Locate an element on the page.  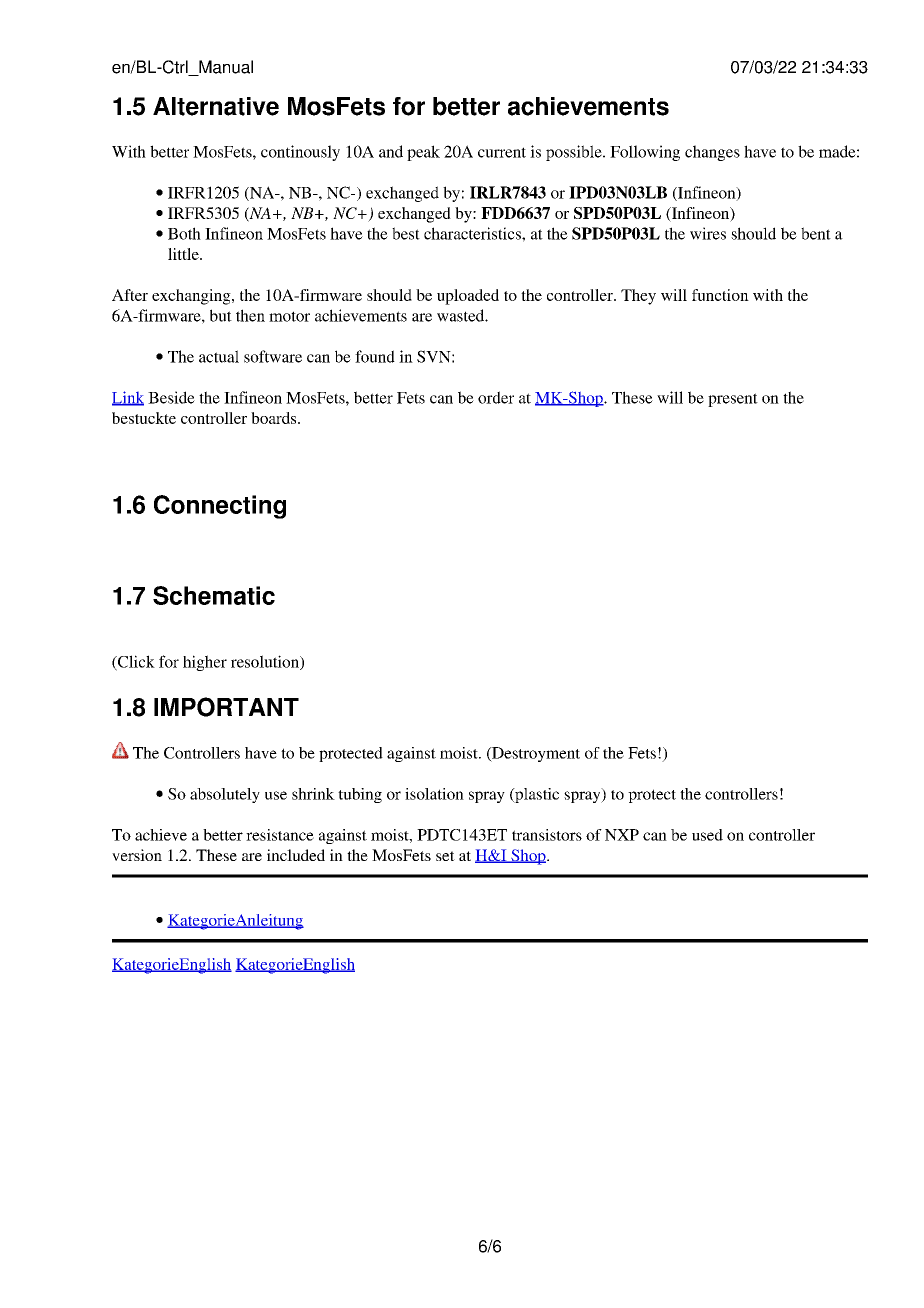
Alternative is located at coordinates (216, 106).
